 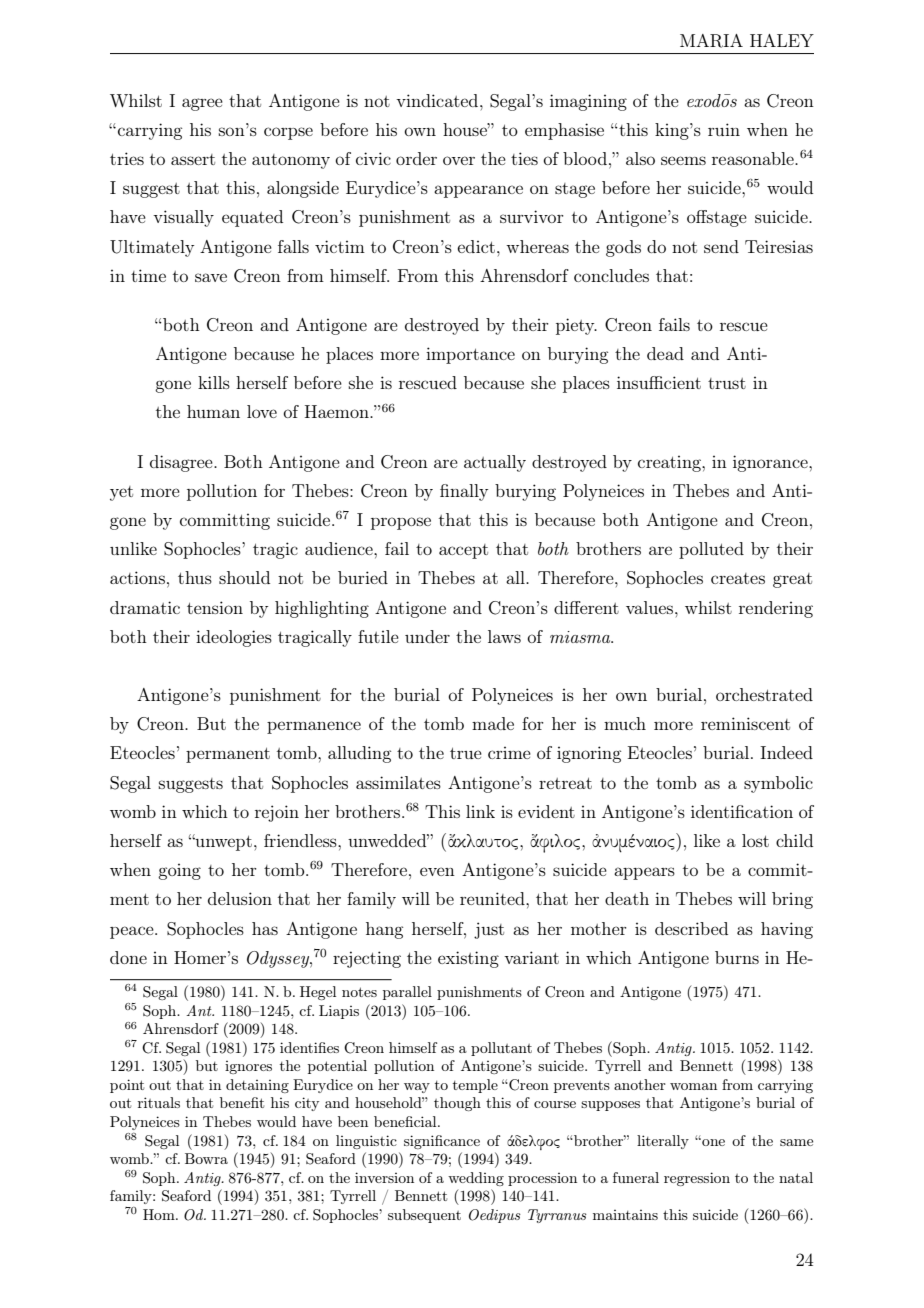 What do you see at coordinates (228, 755) in the image?
I see `permanent` at bounding box center [228, 755].
